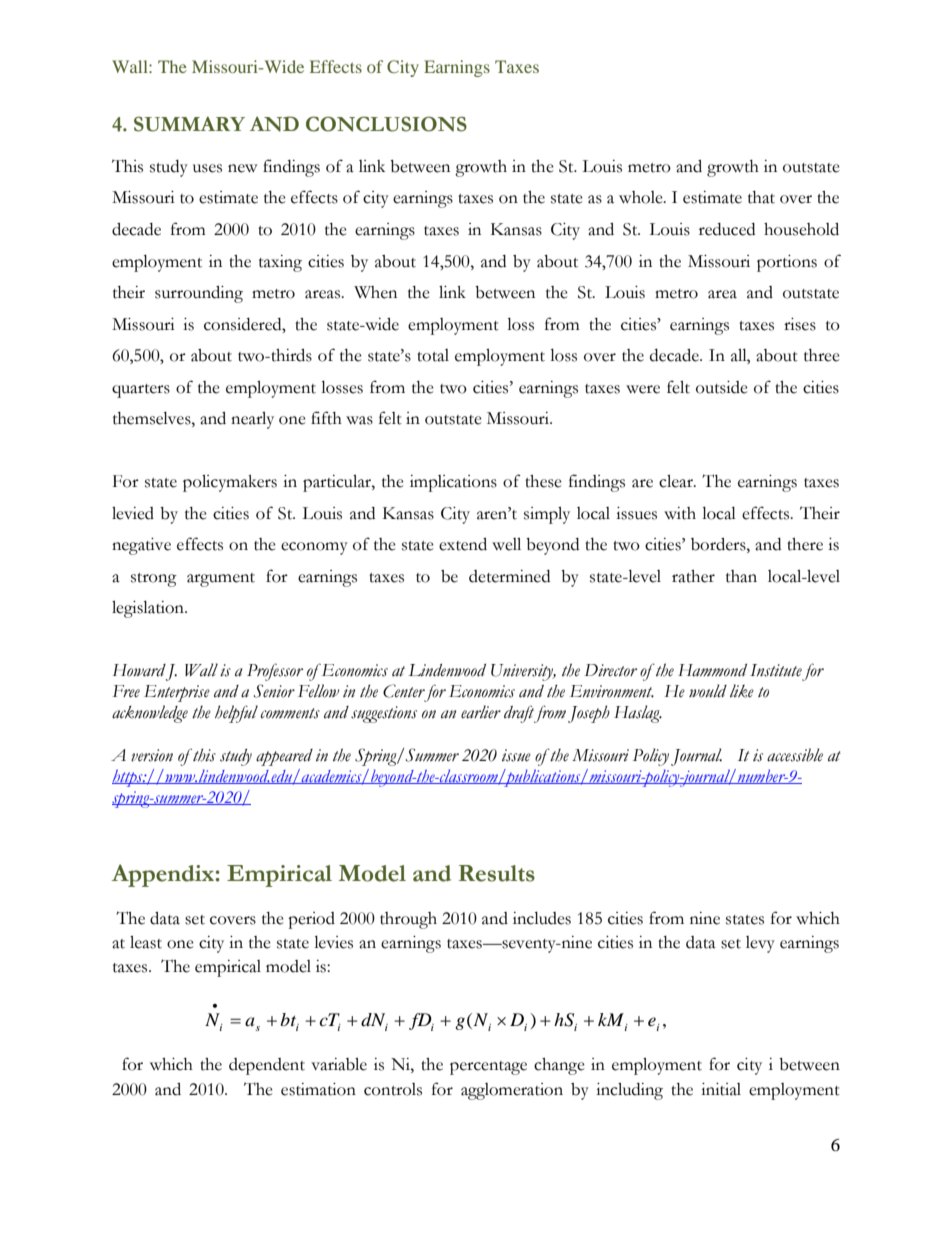  What do you see at coordinates (152, 755) in the screenshot?
I see `version` at bounding box center [152, 755].
